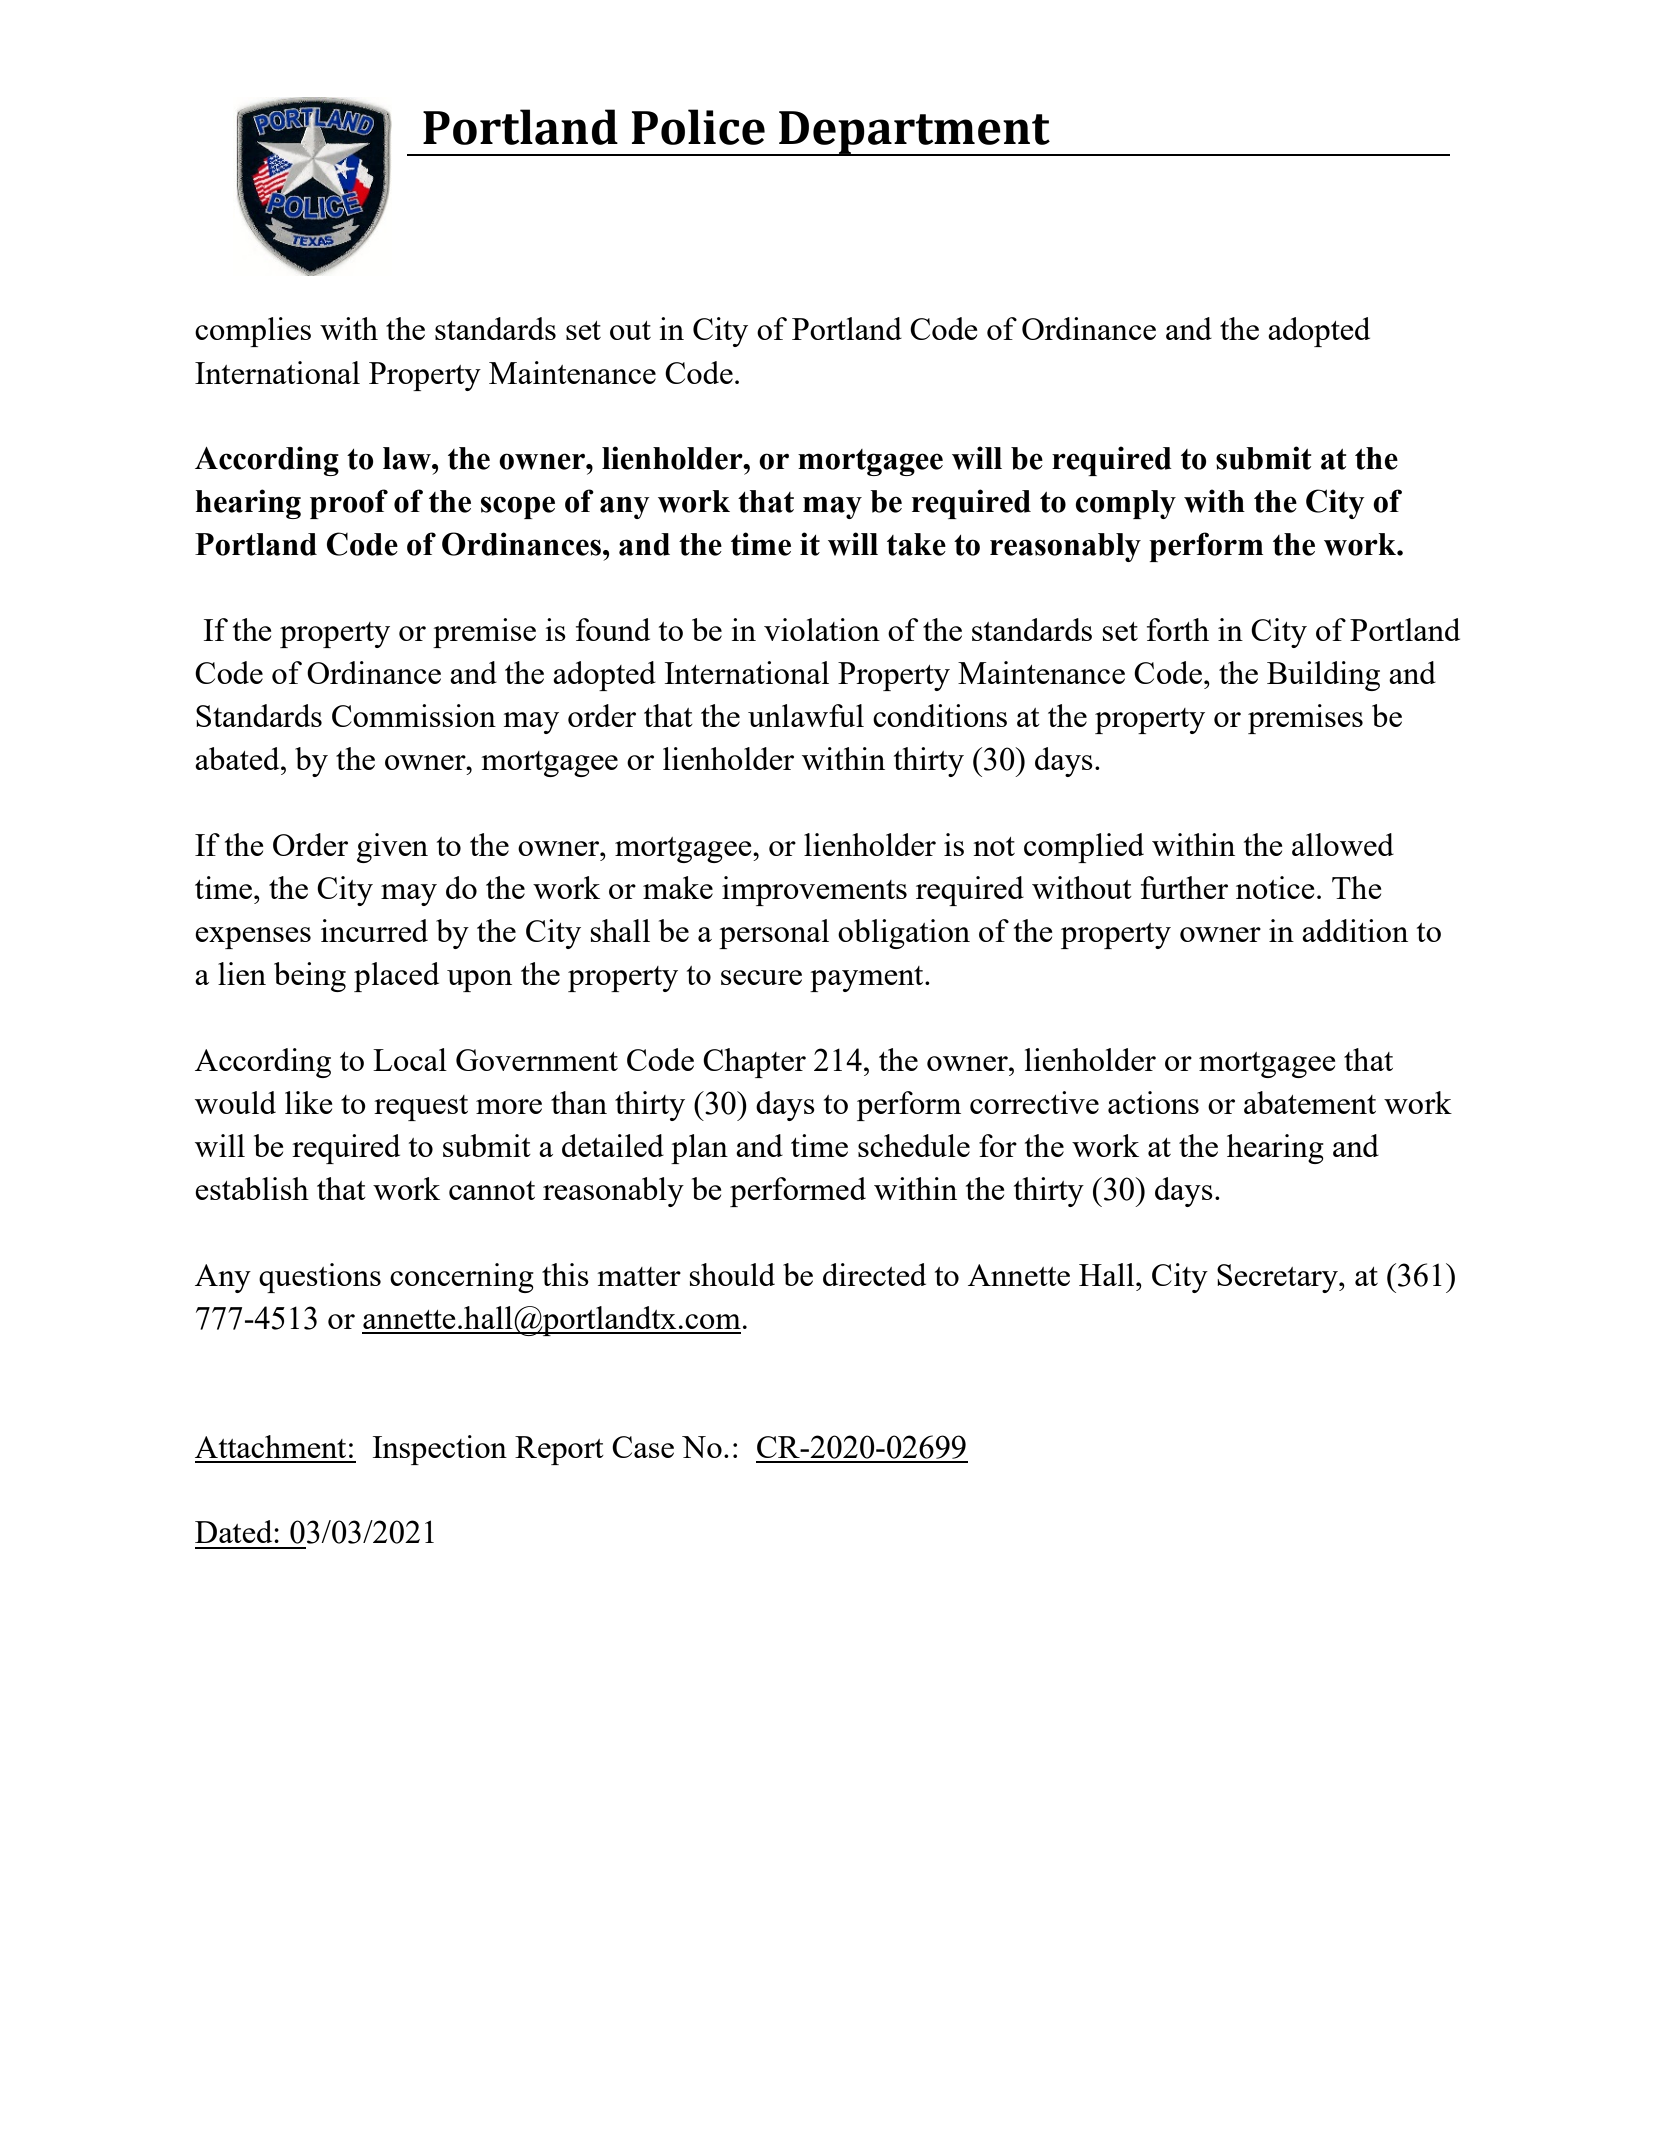  I want to click on violation, so click(822, 629).
